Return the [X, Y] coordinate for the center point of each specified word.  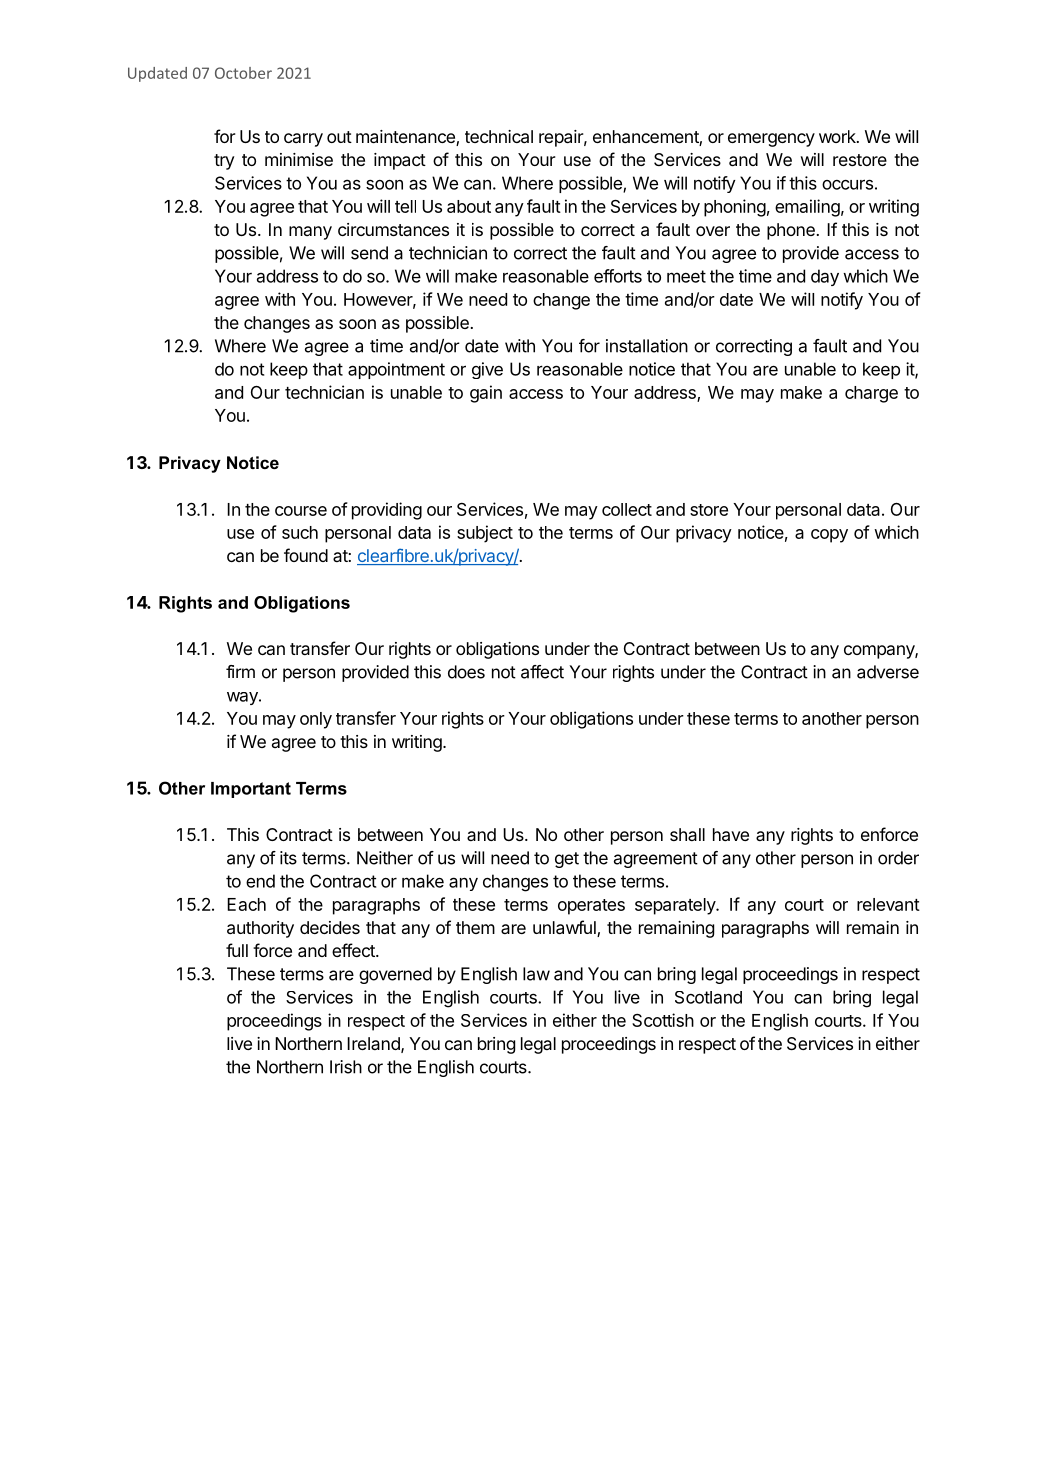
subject [485, 534]
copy [829, 536]
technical [499, 136]
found [306, 555]
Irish [346, 1067]
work [838, 136]
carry [303, 140]
